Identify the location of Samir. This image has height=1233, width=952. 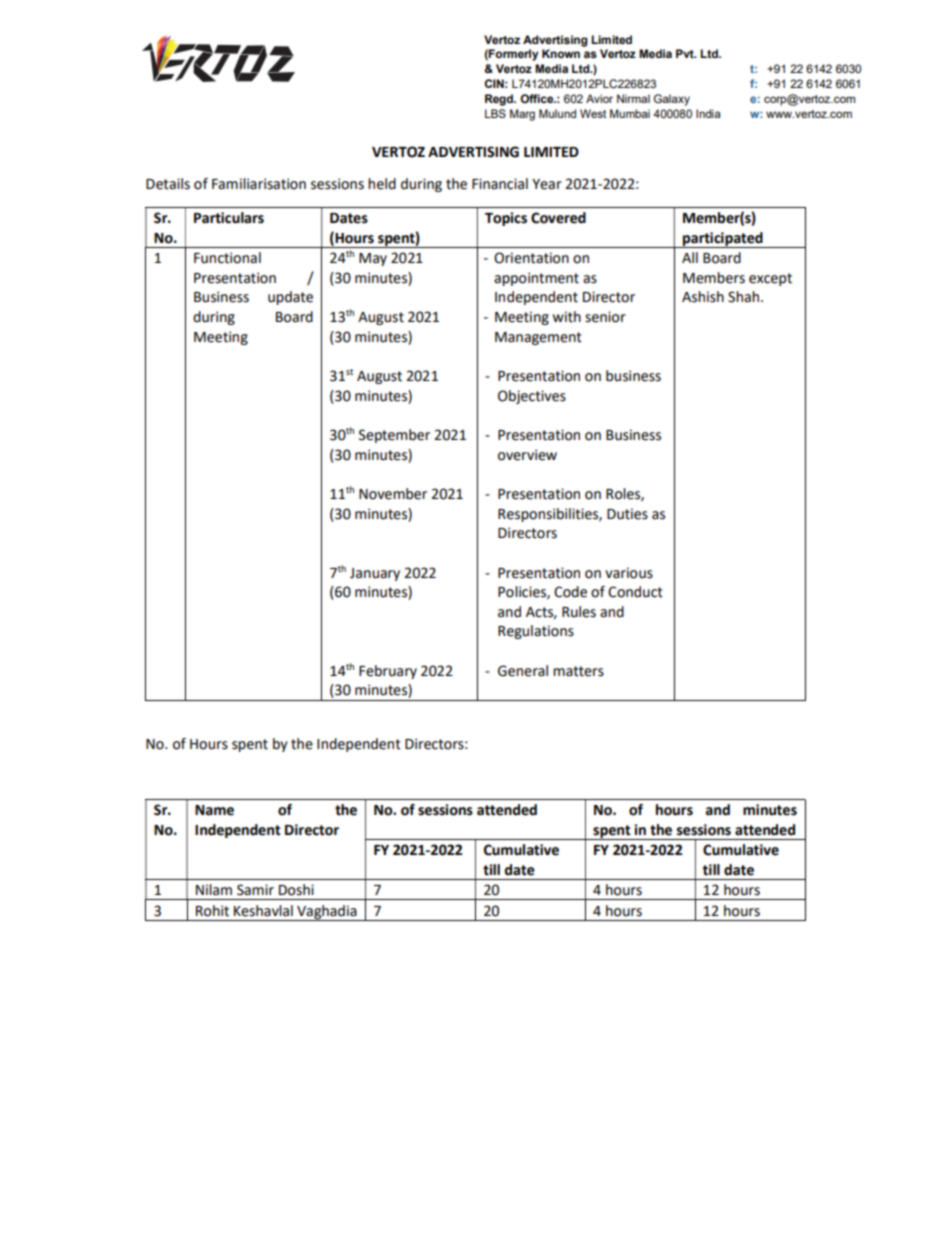
(255, 890).
